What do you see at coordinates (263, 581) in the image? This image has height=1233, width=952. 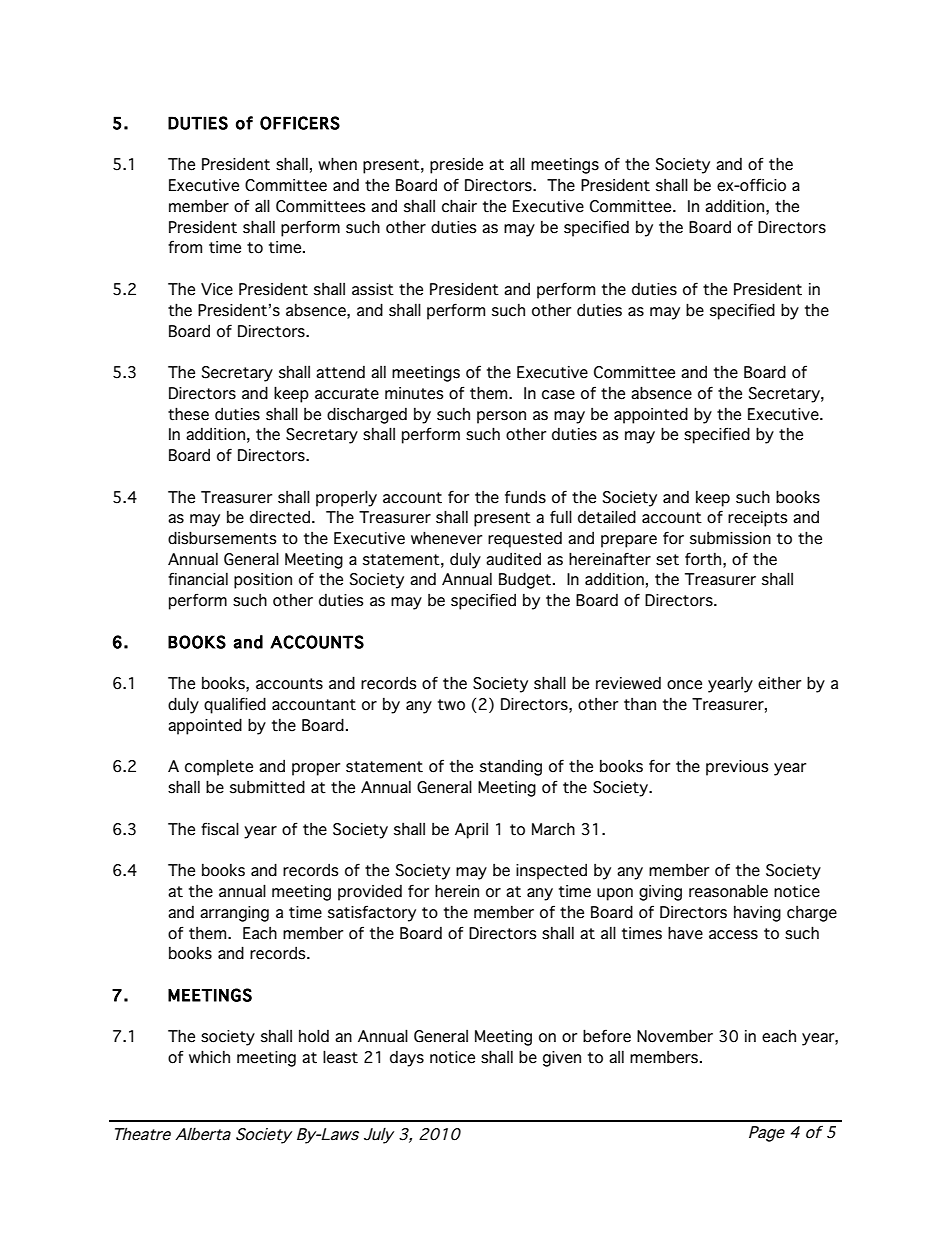 I see `position` at bounding box center [263, 581].
